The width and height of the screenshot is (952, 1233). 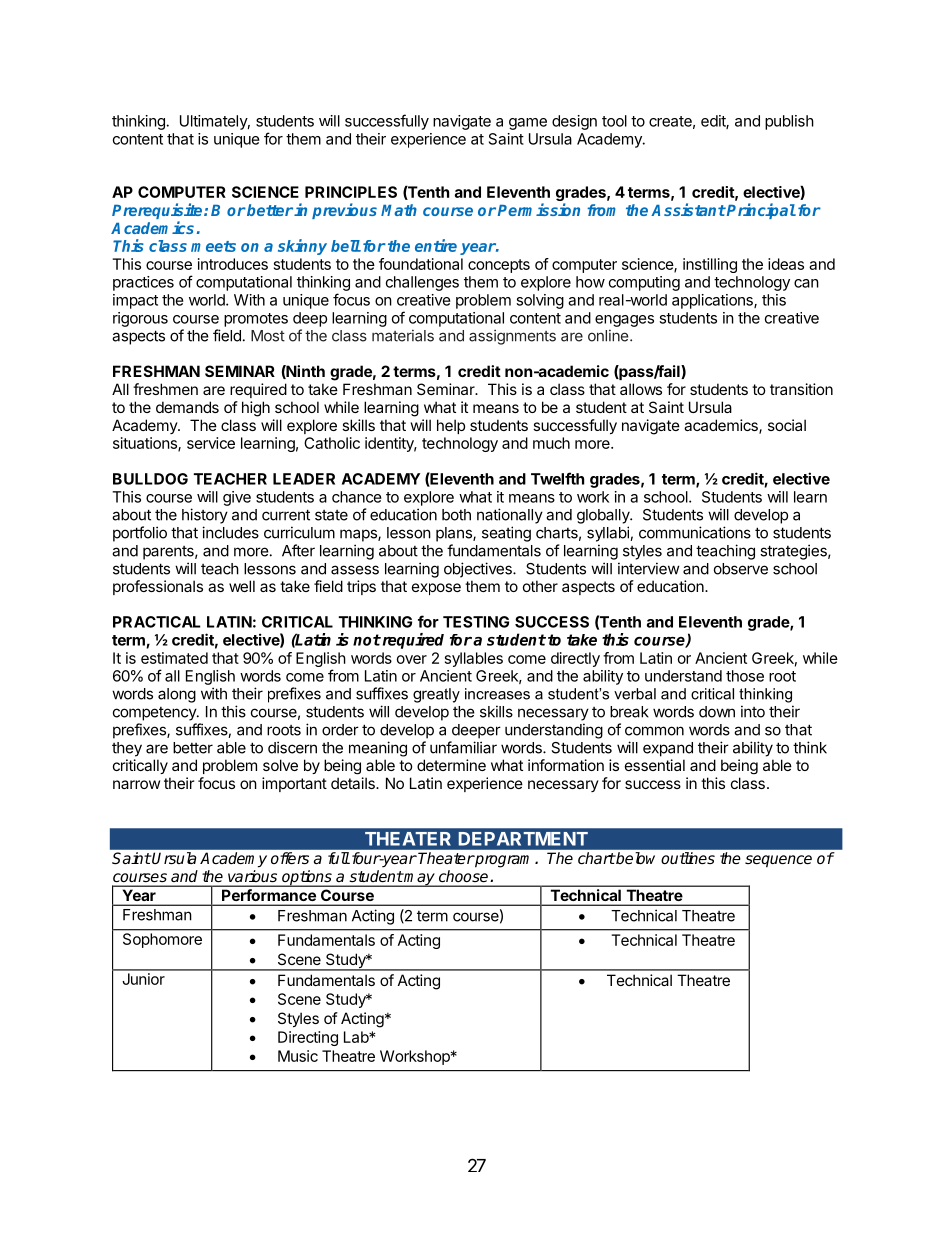 What do you see at coordinates (158, 212) in the screenshot?
I see `Prerequisite` at bounding box center [158, 212].
